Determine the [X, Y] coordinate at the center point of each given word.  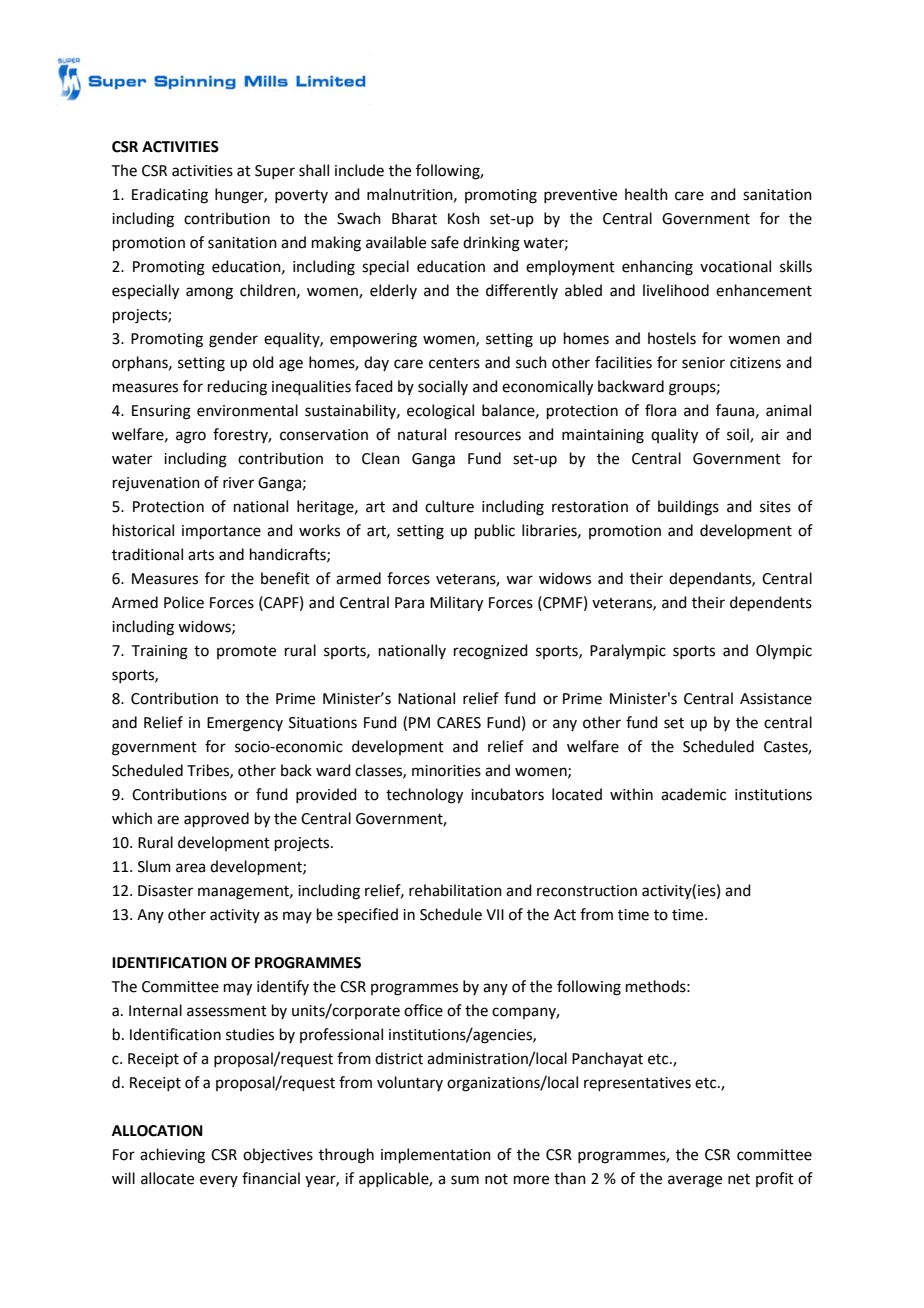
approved [216, 819]
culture [449, 506]
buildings [688, 508]
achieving [172, 1156]
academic [693, 794]
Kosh [464, 218]
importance [221, 532]
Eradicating [170, 196]
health [646, 194]
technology [424, 796]
